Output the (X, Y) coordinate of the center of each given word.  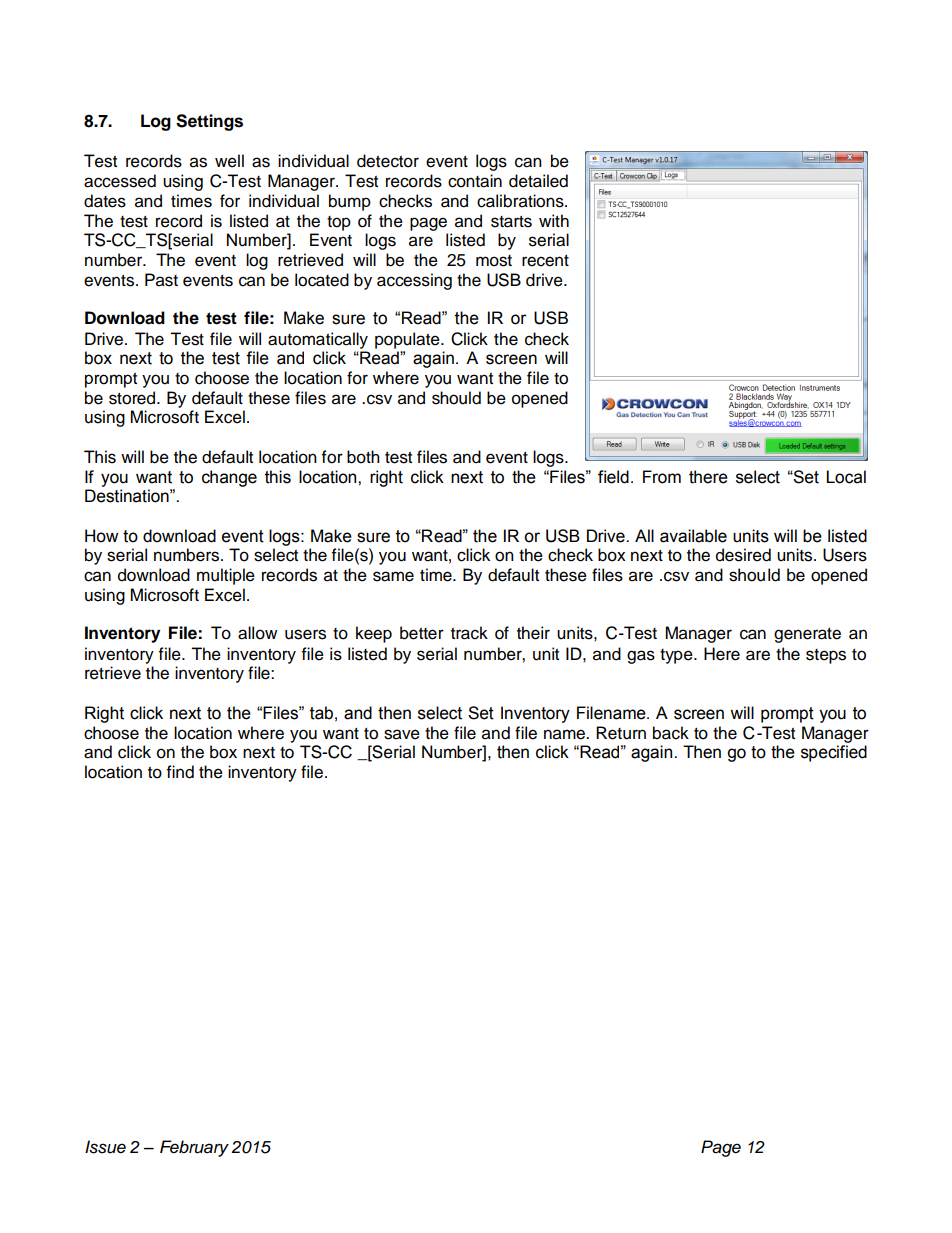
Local (846, 477)
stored (133, 398)
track (469, 633)
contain (475, 181)
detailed (538, 181)
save (402, 734)
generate (807, 635)
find (180, 772)
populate (408, 340)
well (229, 161)
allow (257, 633)
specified (834, 753)
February (194, 1148)
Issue (105, 1147)
